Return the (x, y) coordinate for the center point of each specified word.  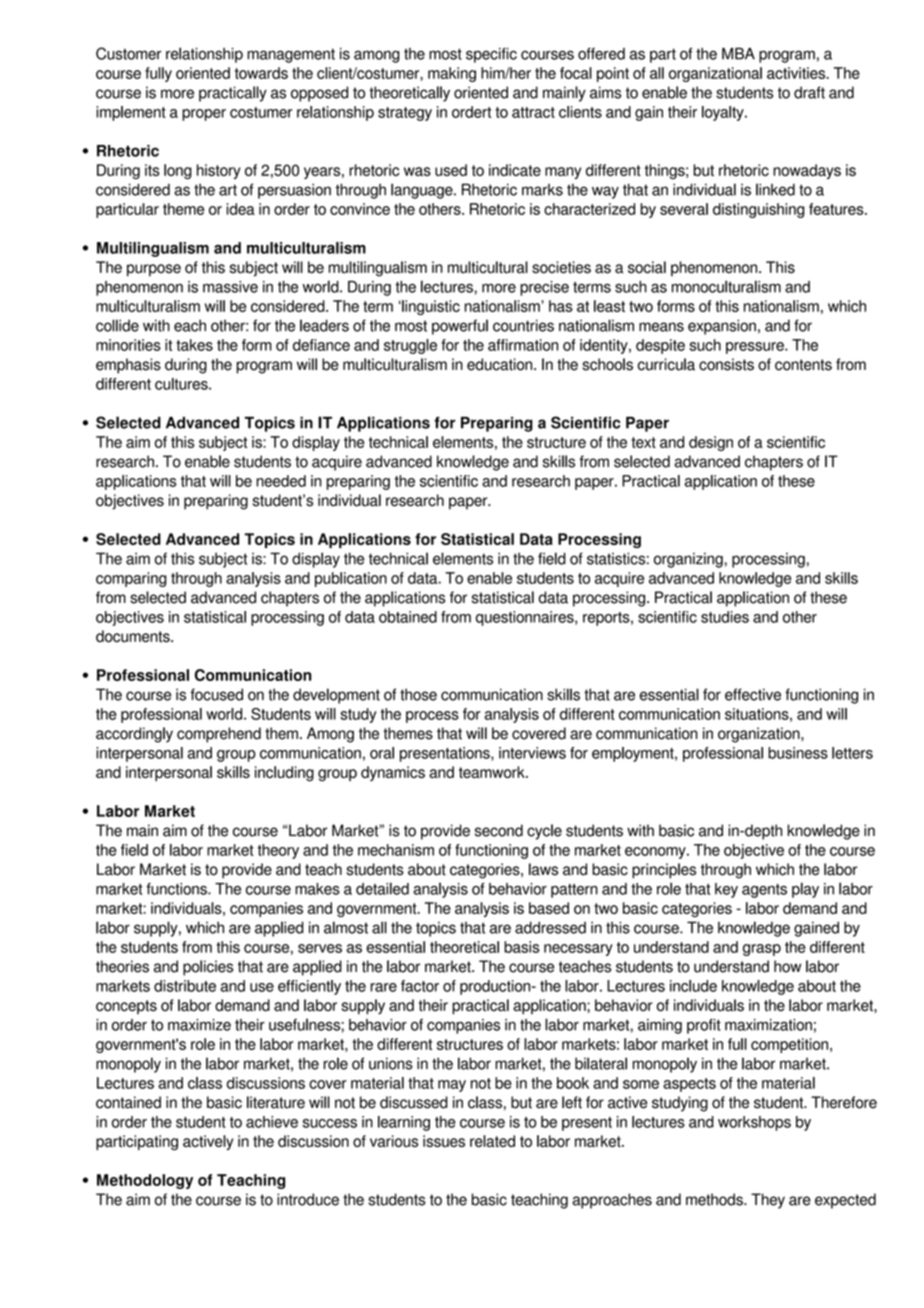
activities (797, 73)
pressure (756, 348)
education (501, 364)
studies (725, 617)
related (492, 1141)
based (549, 908)
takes (194, 345)
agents (764, 891)
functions (177, 889)
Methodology (145, 1181)
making (452, 74)
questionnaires (526, 618)
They (768, 1201)
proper (204, 115)
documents (134, 636)
